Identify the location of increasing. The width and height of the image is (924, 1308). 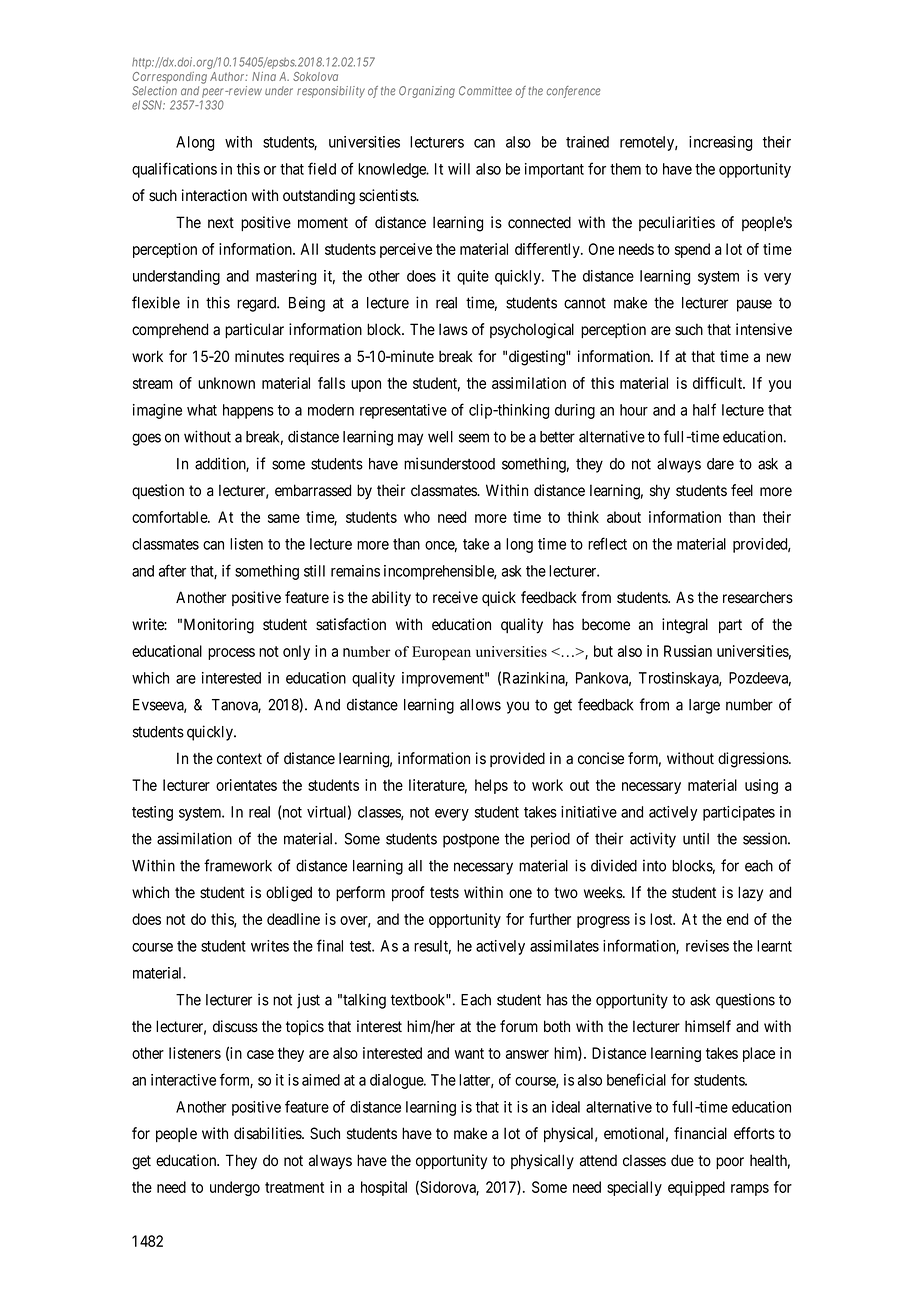
(720, 143).
